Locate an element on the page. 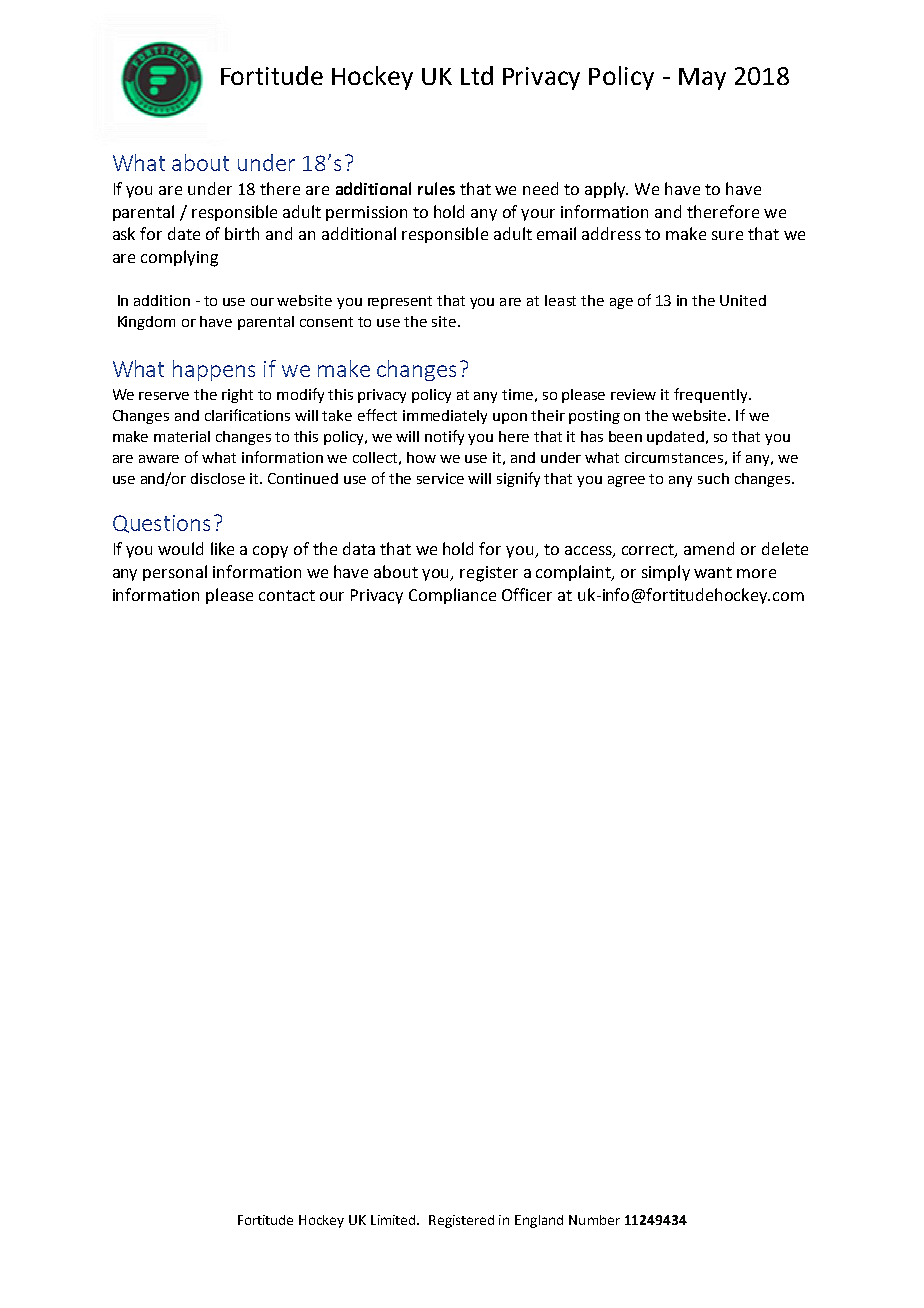  Number is located at coordinates (594, 1220).
